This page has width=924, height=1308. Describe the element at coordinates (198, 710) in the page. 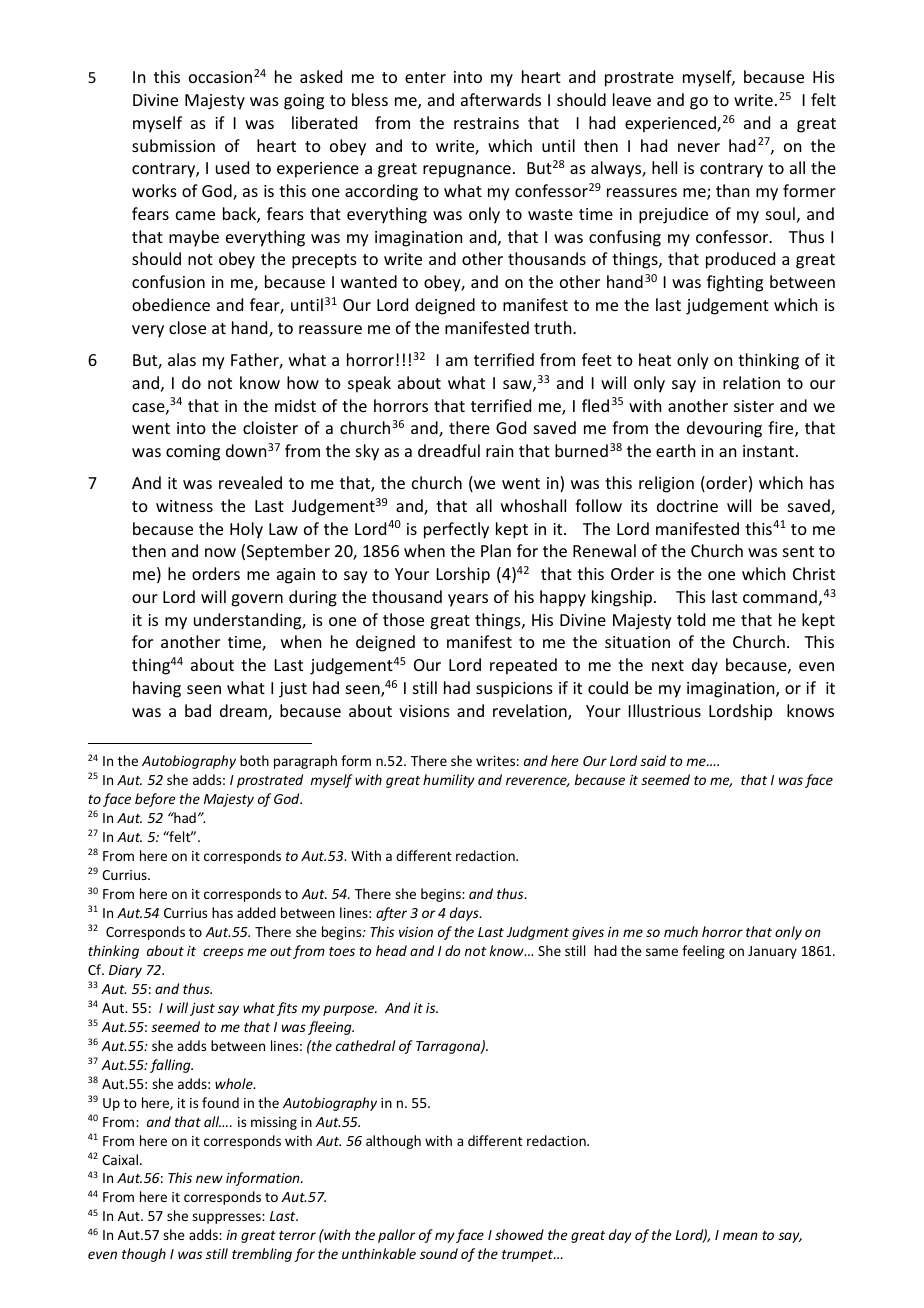

I see `bad` at that location.
